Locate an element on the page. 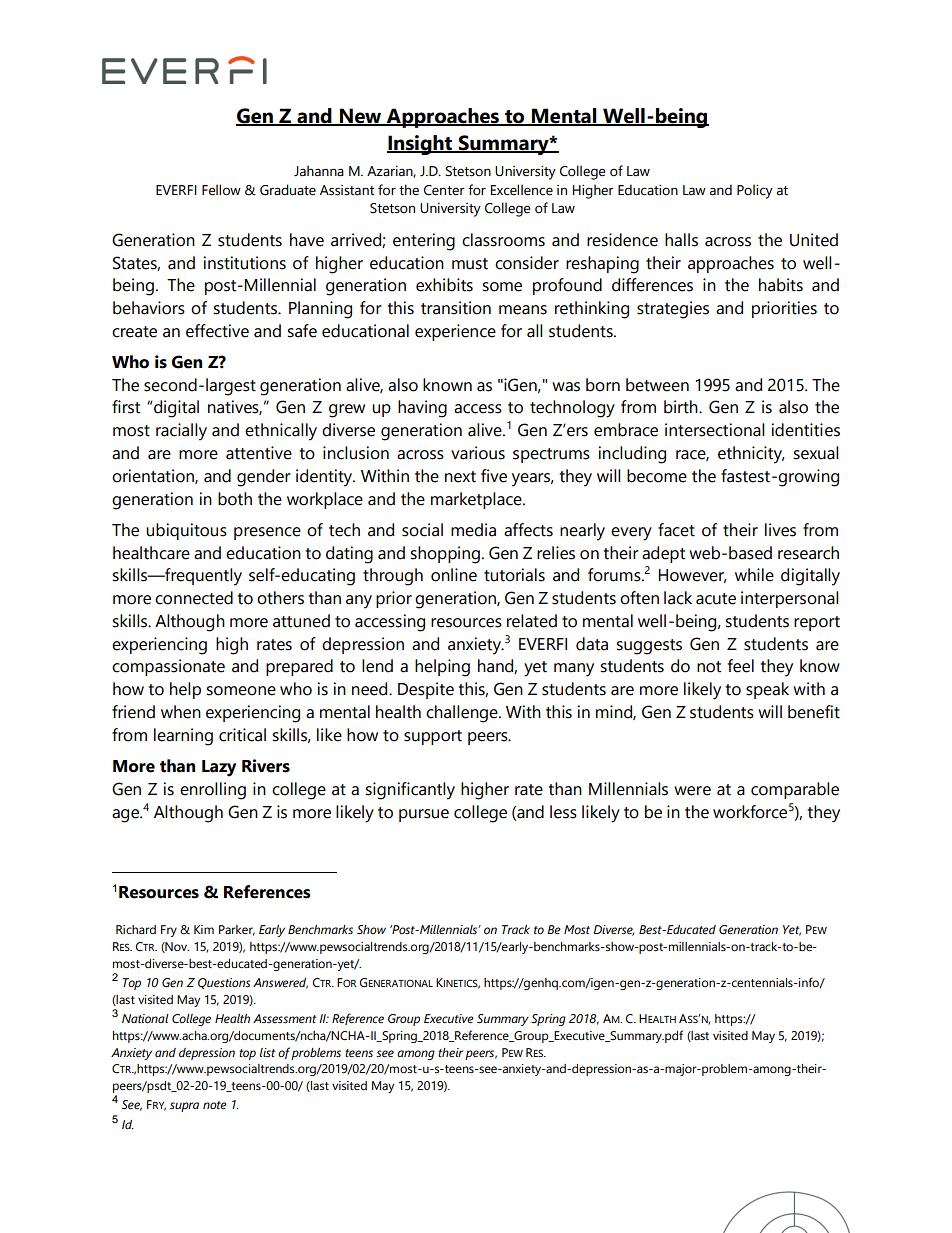 The image size is (952, 1233). comparable is located at coordinates (795, 790).
